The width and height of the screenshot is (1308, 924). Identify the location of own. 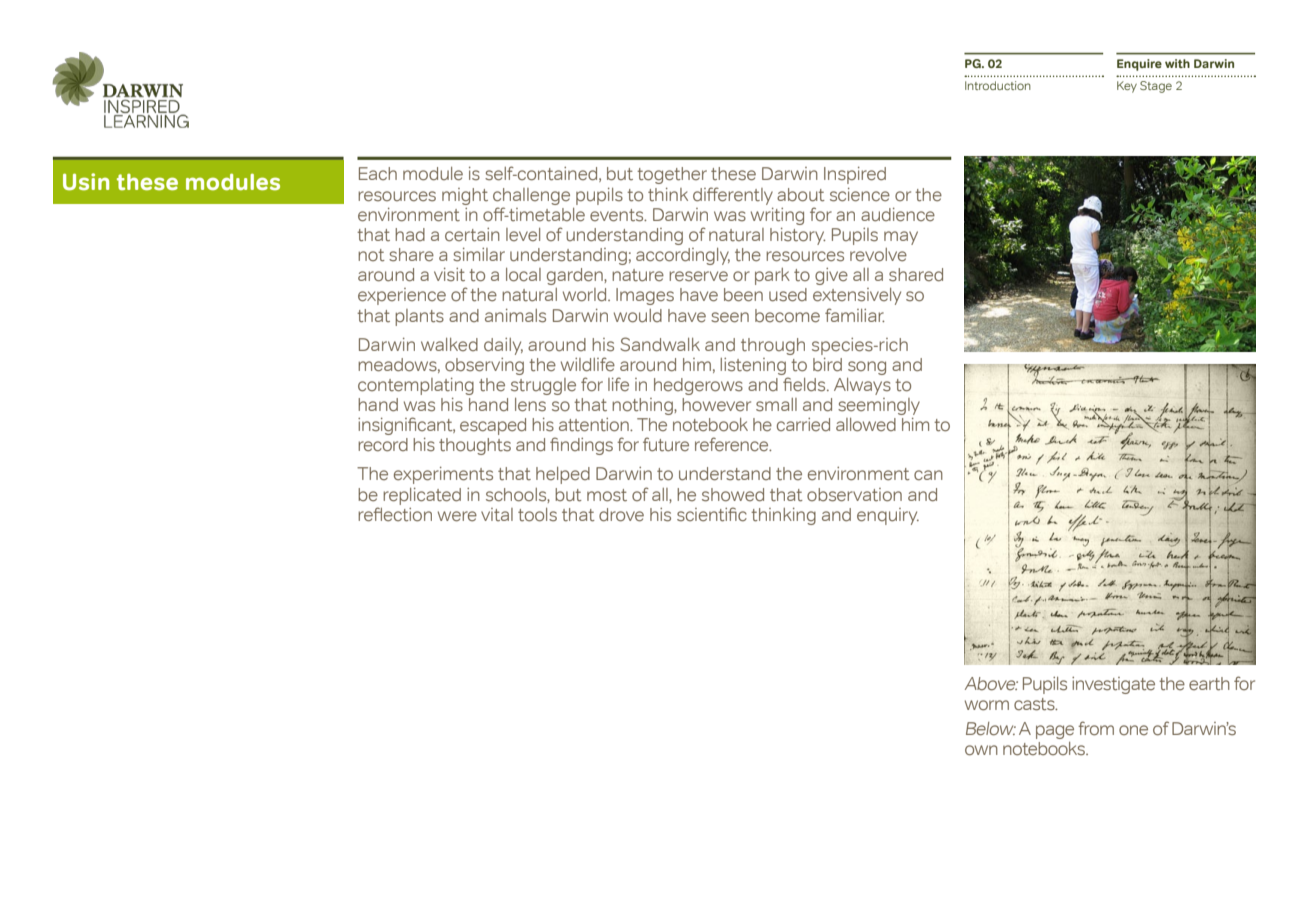
(981, 750).
